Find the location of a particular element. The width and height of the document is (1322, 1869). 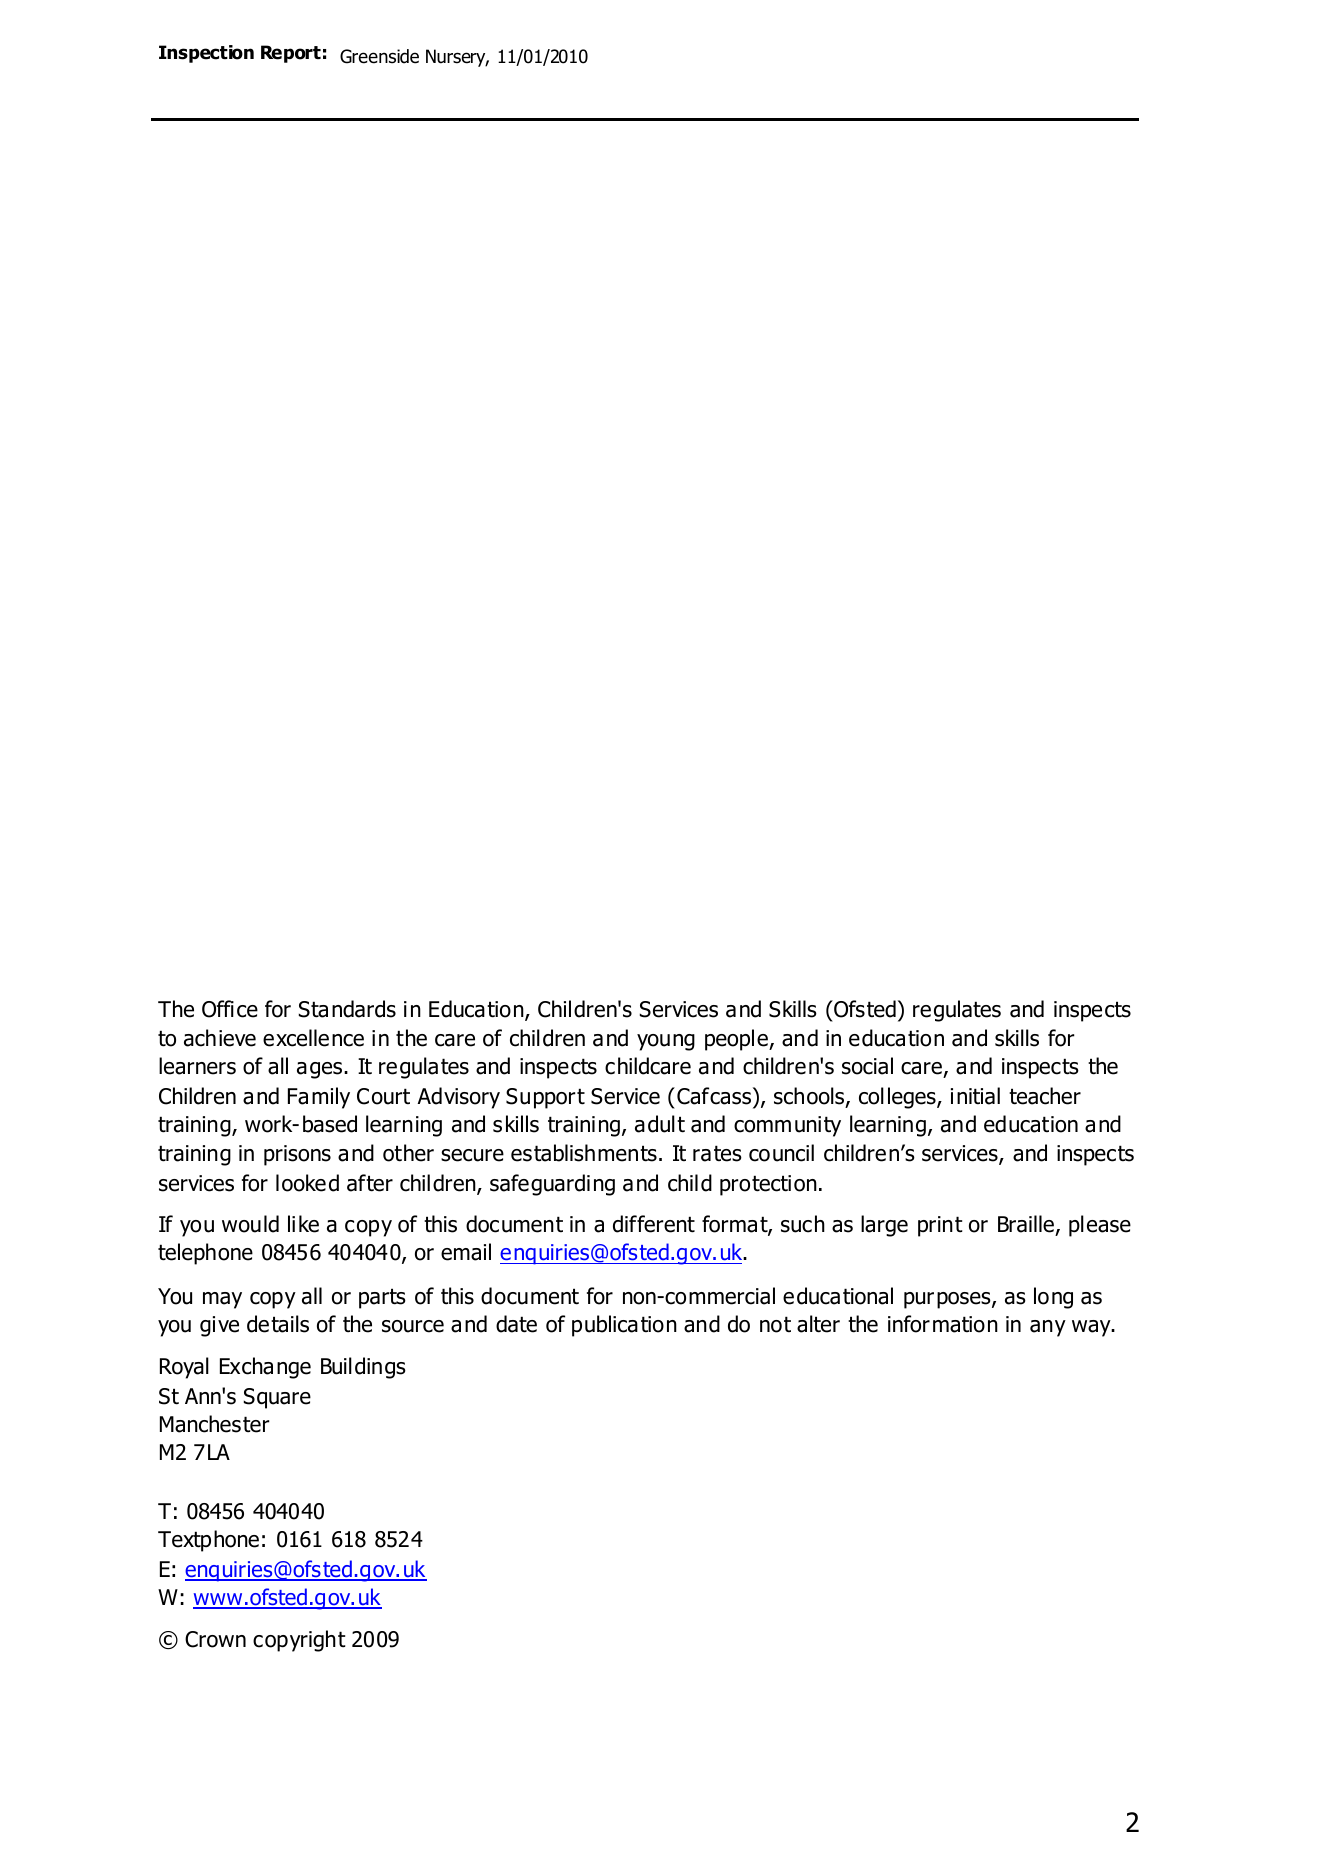

Crown is located at coordinates (215, 1639).
